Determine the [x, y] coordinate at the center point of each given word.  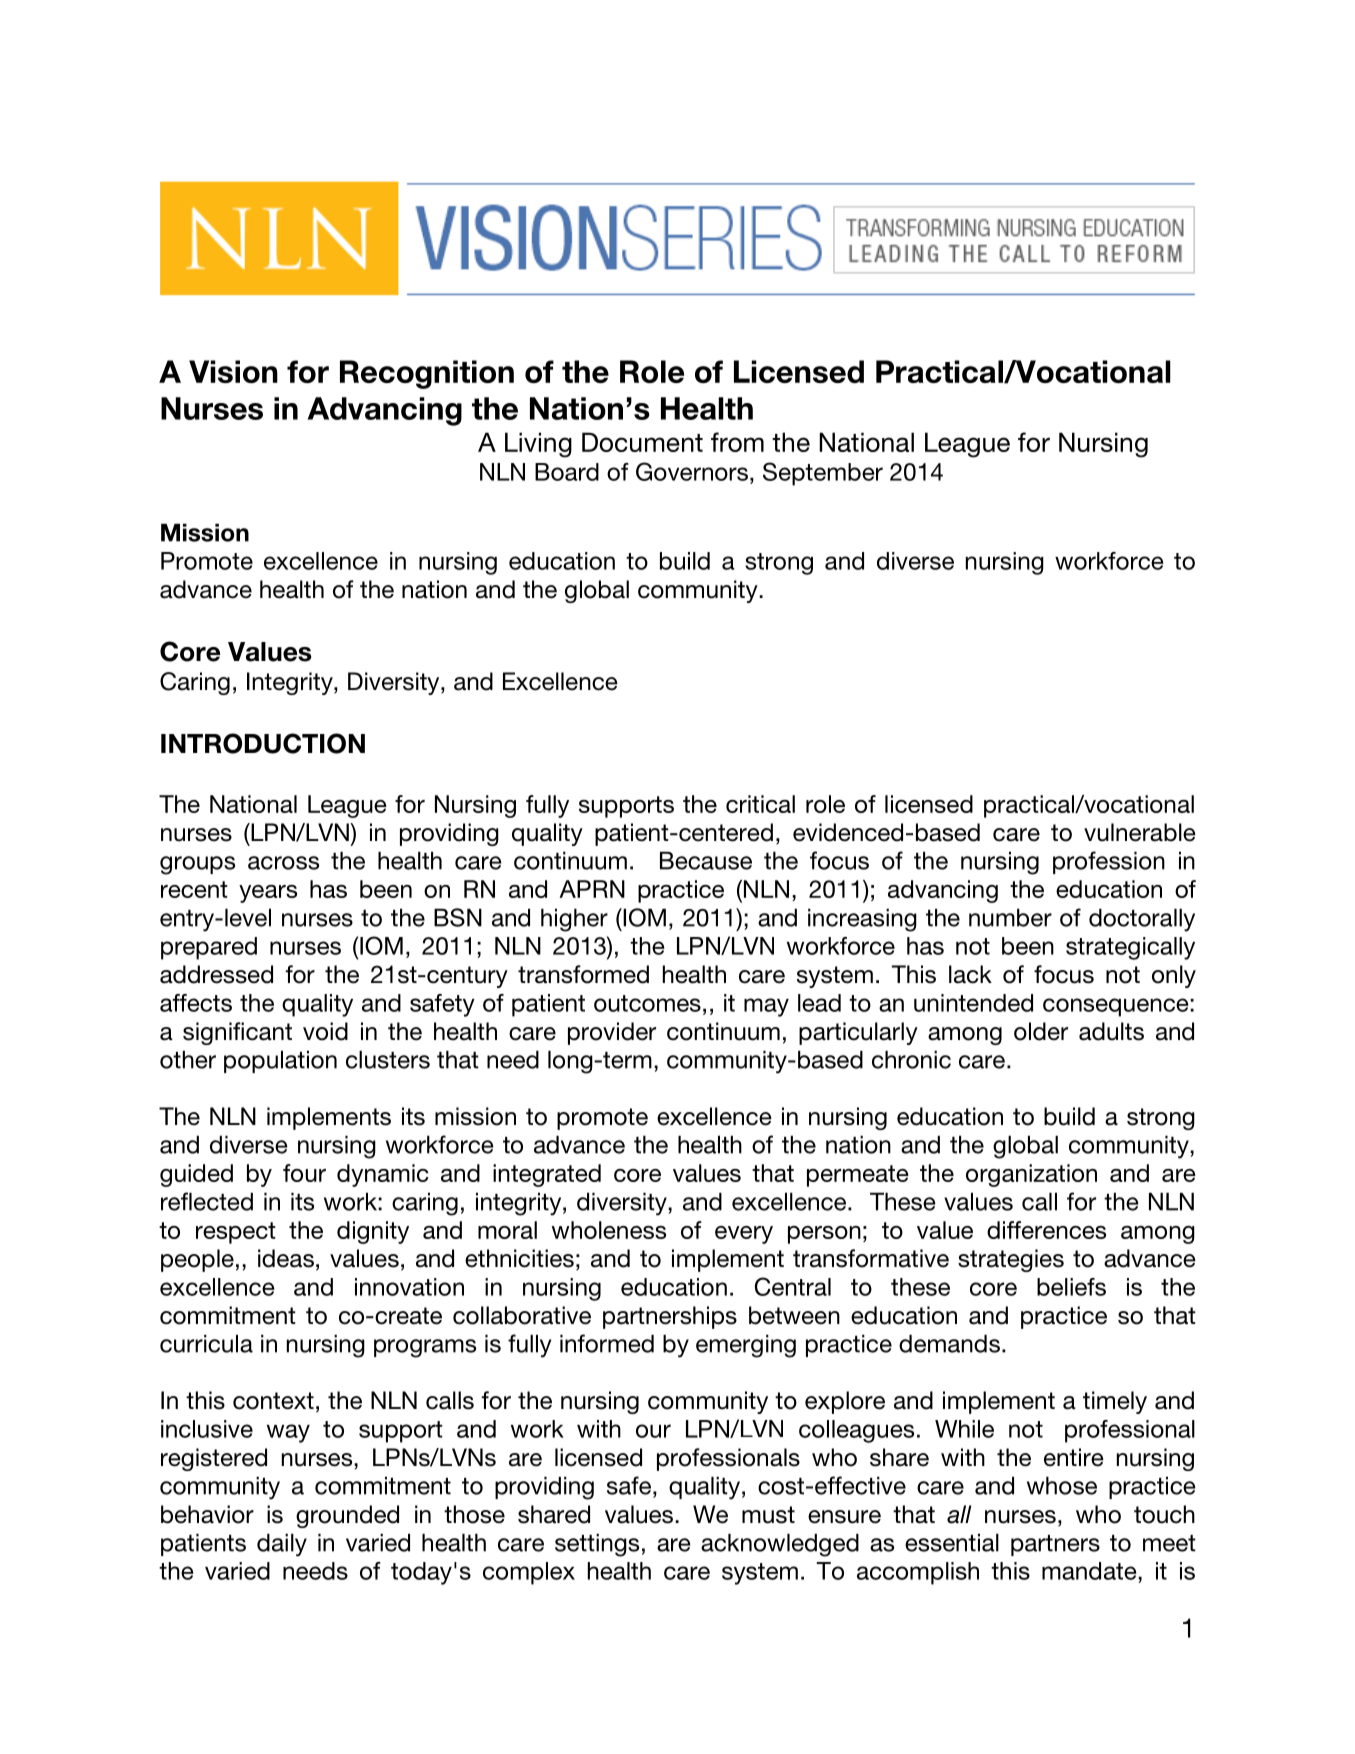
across [283, 863]
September [823, 474]
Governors [692, 471]
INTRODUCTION [263, 743]
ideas [286, 1258]
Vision [233, 371]
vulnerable [1140, 832]
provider [612, 1033]
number [1010, 917]
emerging [746, 1346]
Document [642, 442]
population [280, 1061]
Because [706, 860]
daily [282, 1545]
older [1041, 1031]
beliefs [1071, 1287]
